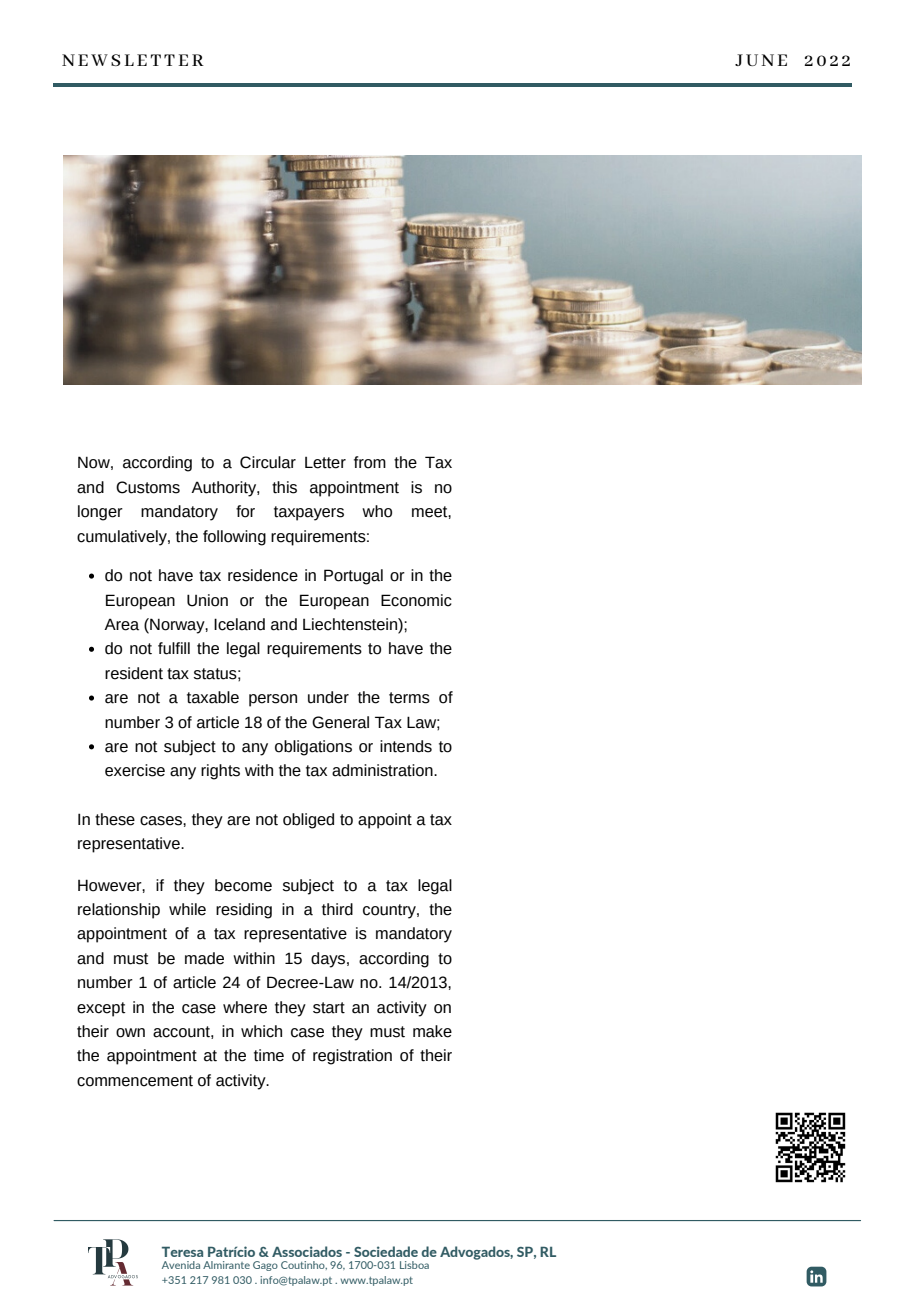 The image size is (924, 1309). What do you see at coordinates (174, 648) in the screenshot?
I see `fulfill` at bounding box center [174, 648].
